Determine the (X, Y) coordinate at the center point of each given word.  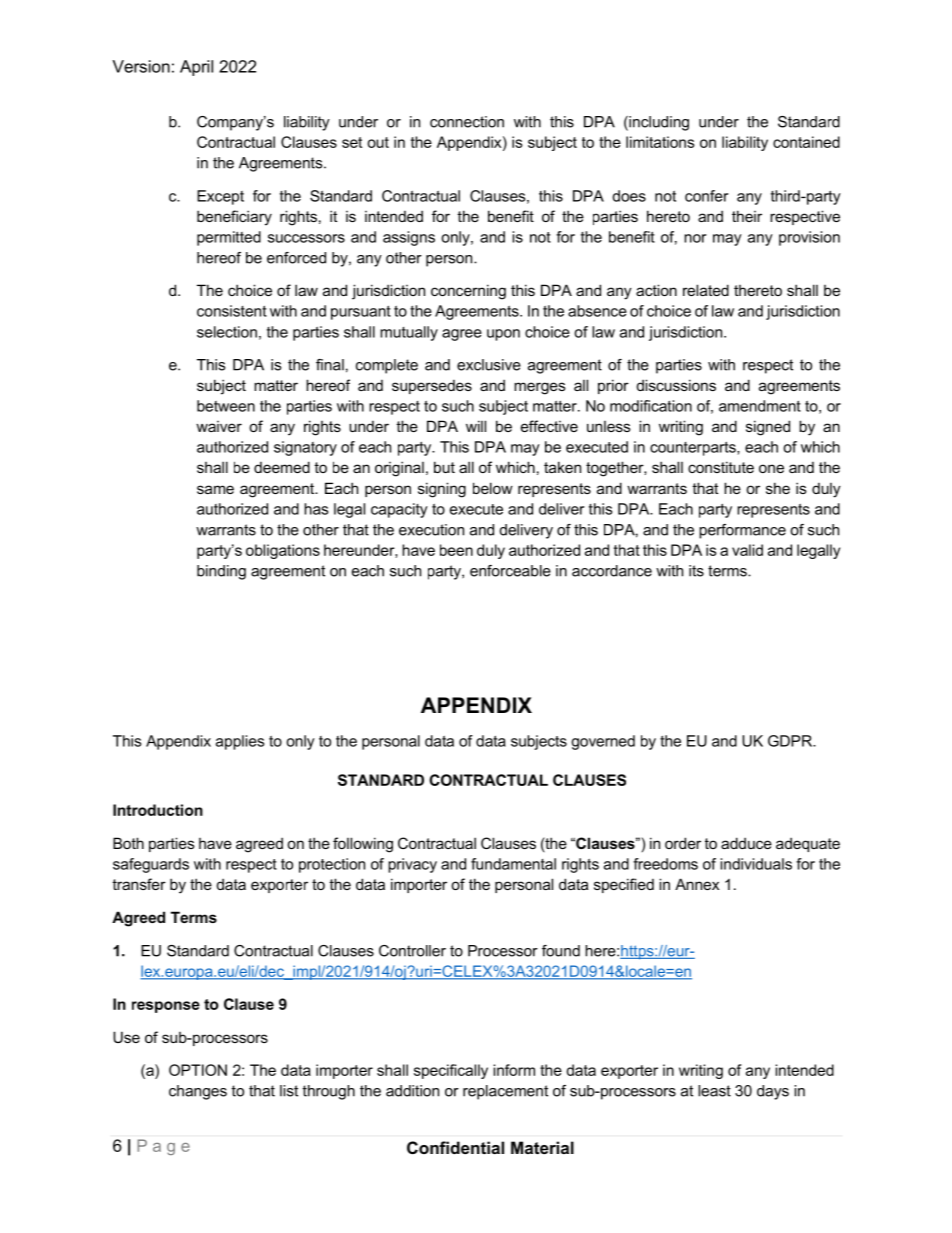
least (714, 1091)
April (196, 68)
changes (198, 1092)
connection (467, 122)
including (658, 123)
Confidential (455, 1147)
